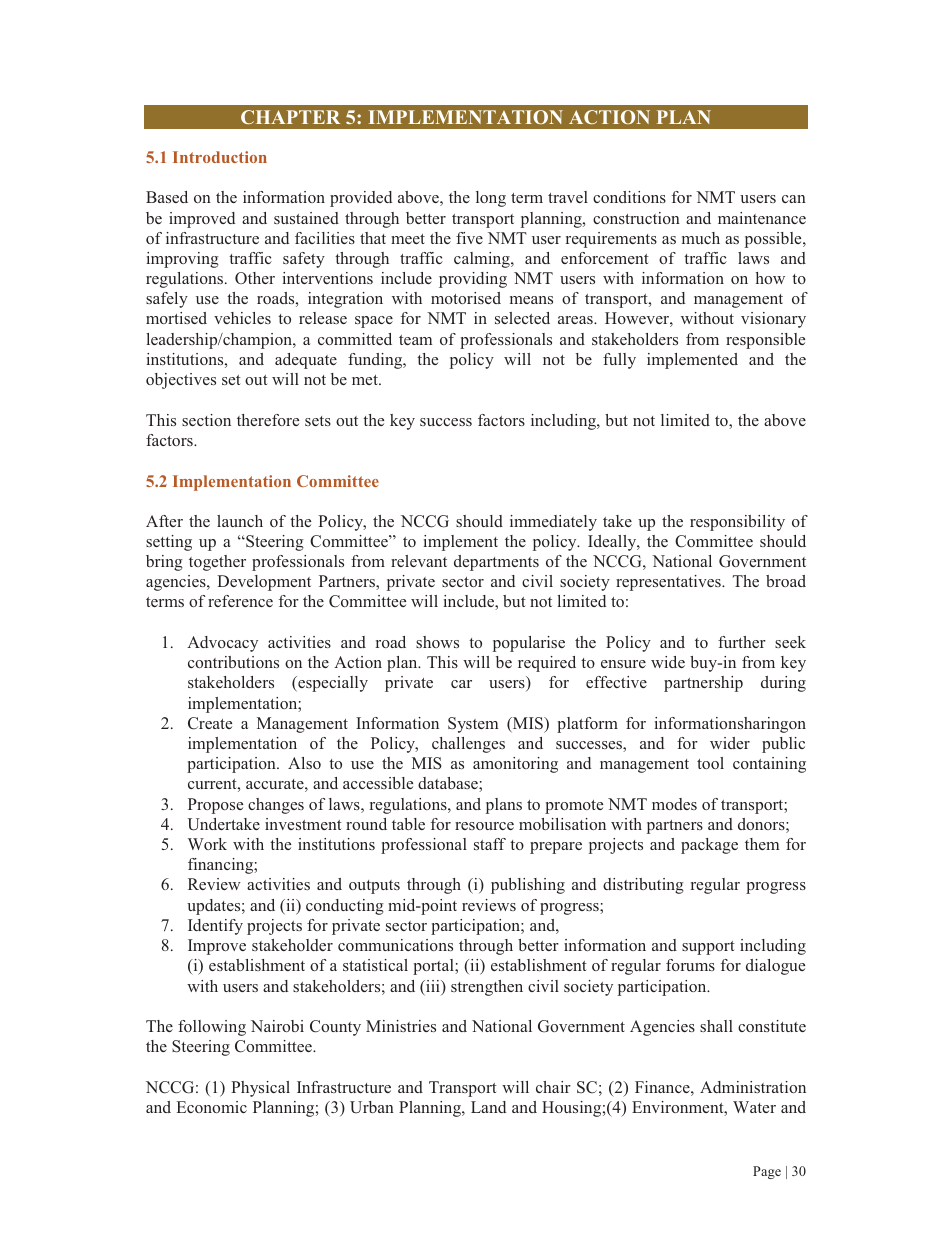 The width and height of the document is (952, 1233). I want to click on further, so click(742, 642).
